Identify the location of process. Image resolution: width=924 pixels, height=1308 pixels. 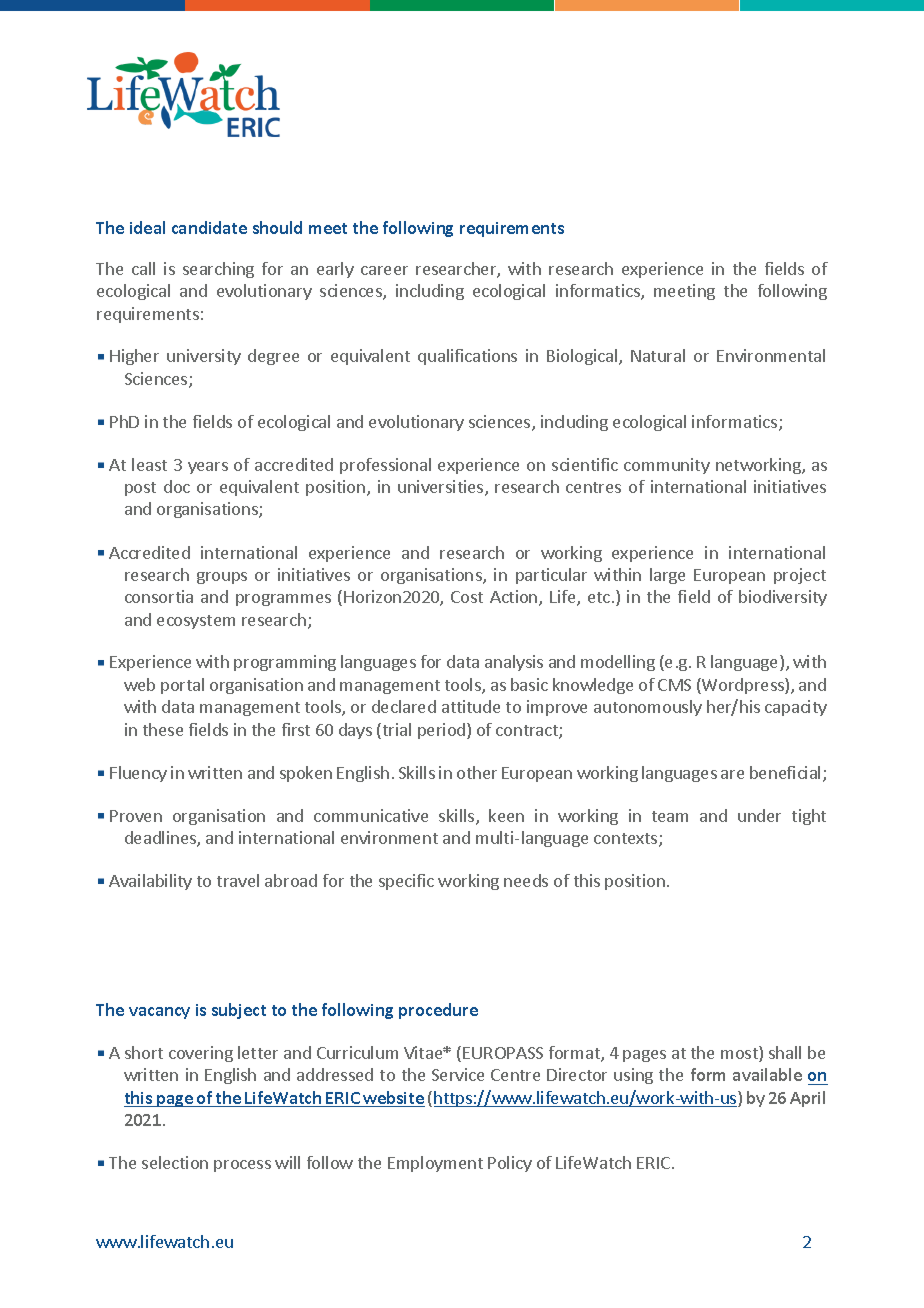
(242, 1166).
